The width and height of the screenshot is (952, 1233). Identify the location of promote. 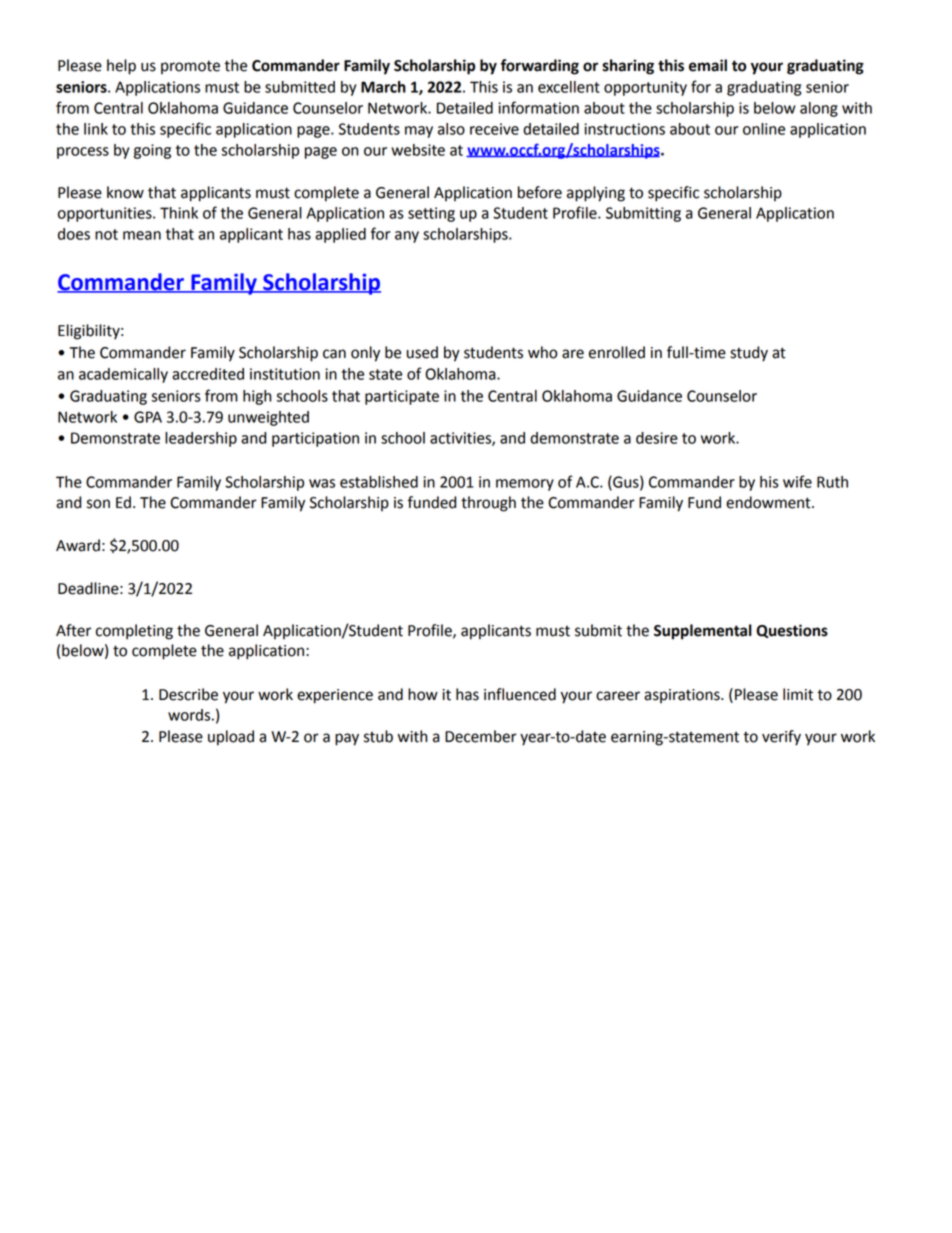
(190, 67).
